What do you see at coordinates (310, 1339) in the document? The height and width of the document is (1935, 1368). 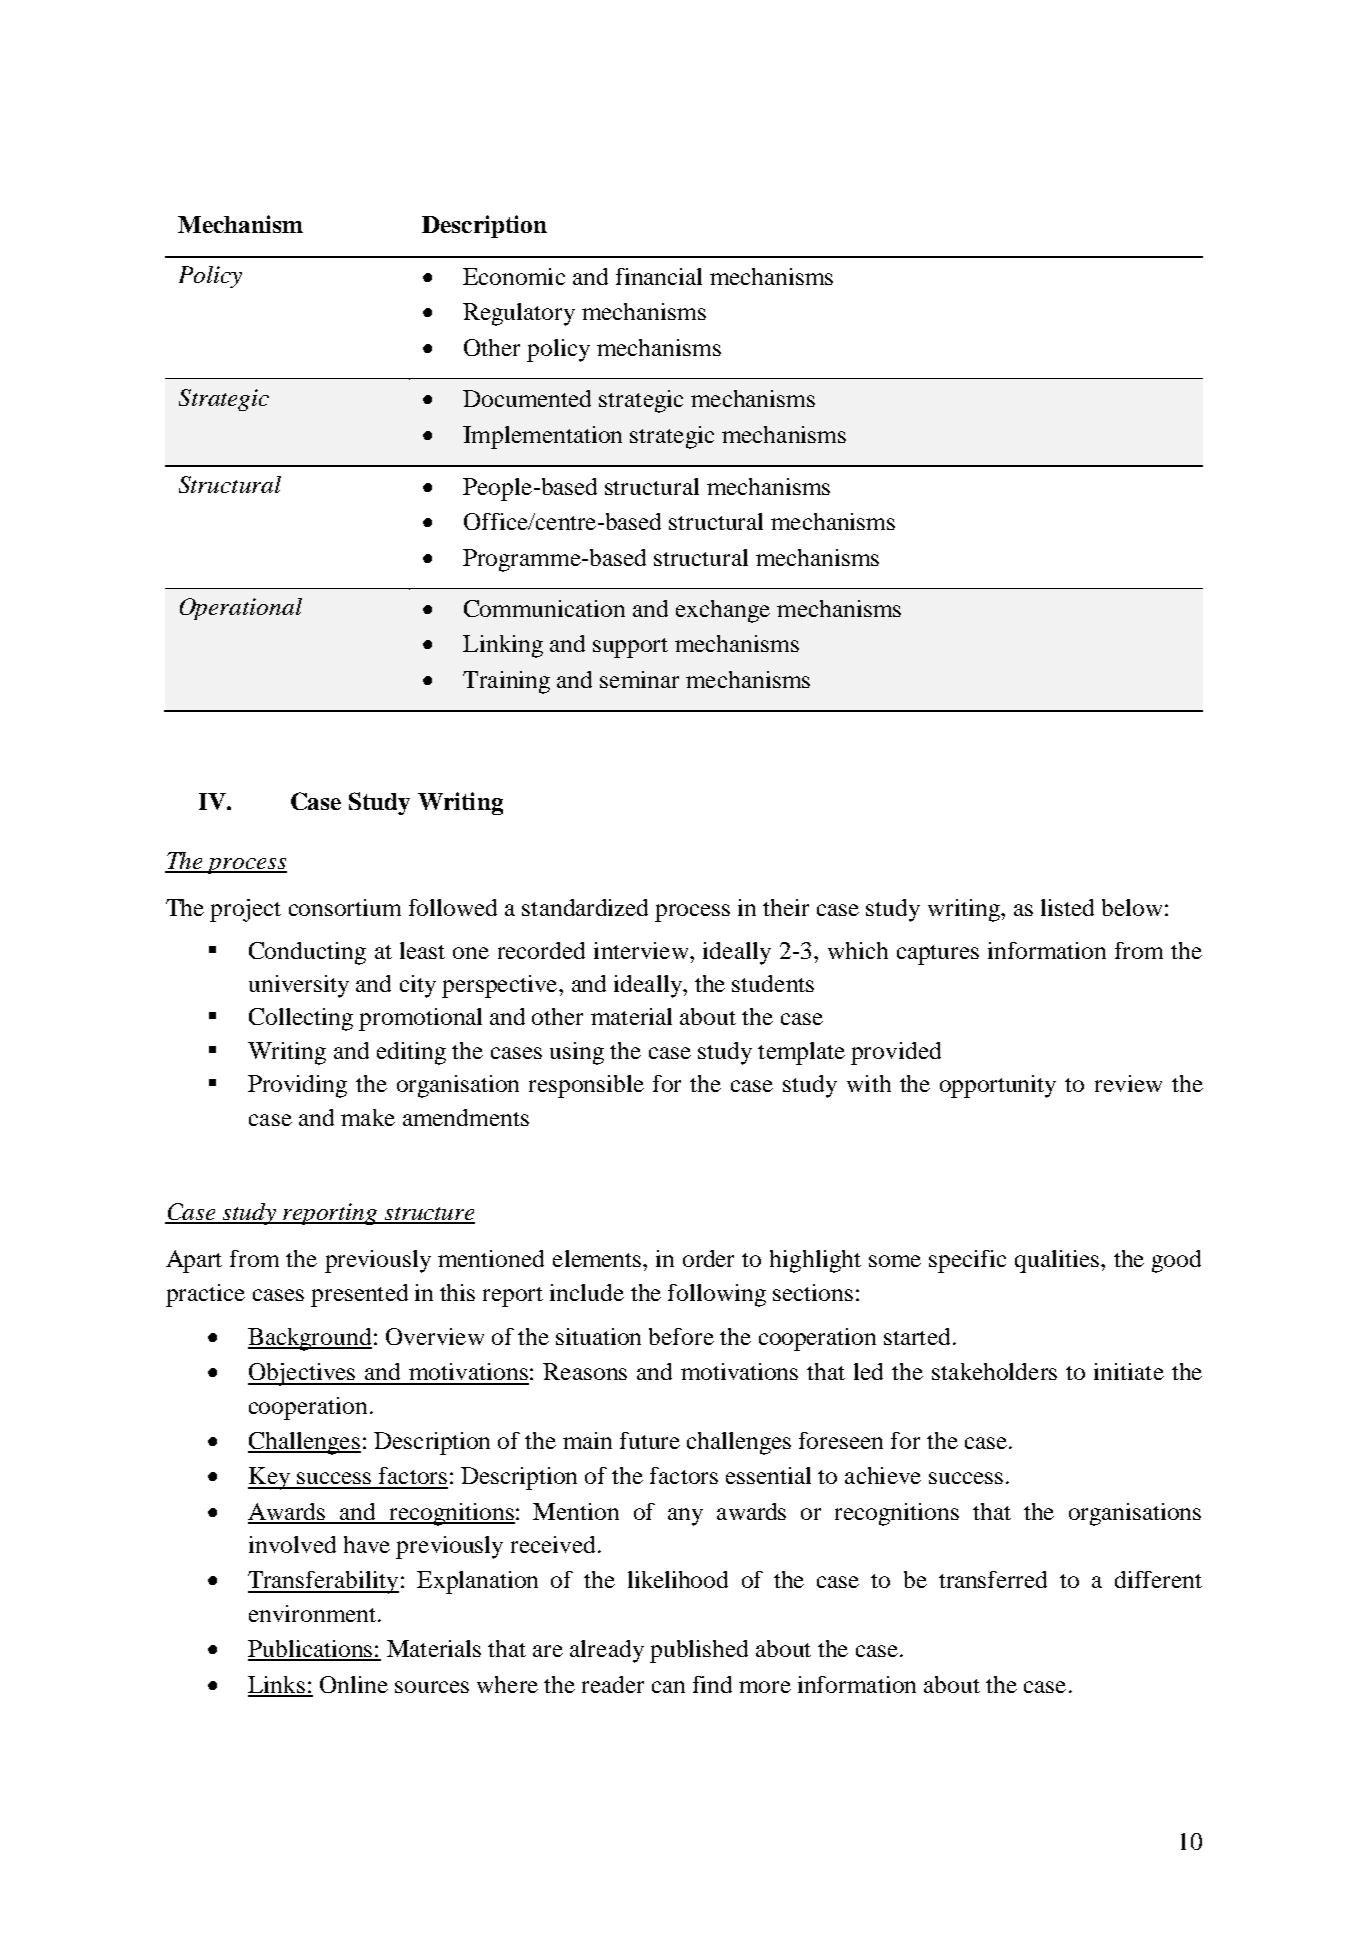 I see `Background` at bounding box center [310, 1339].
